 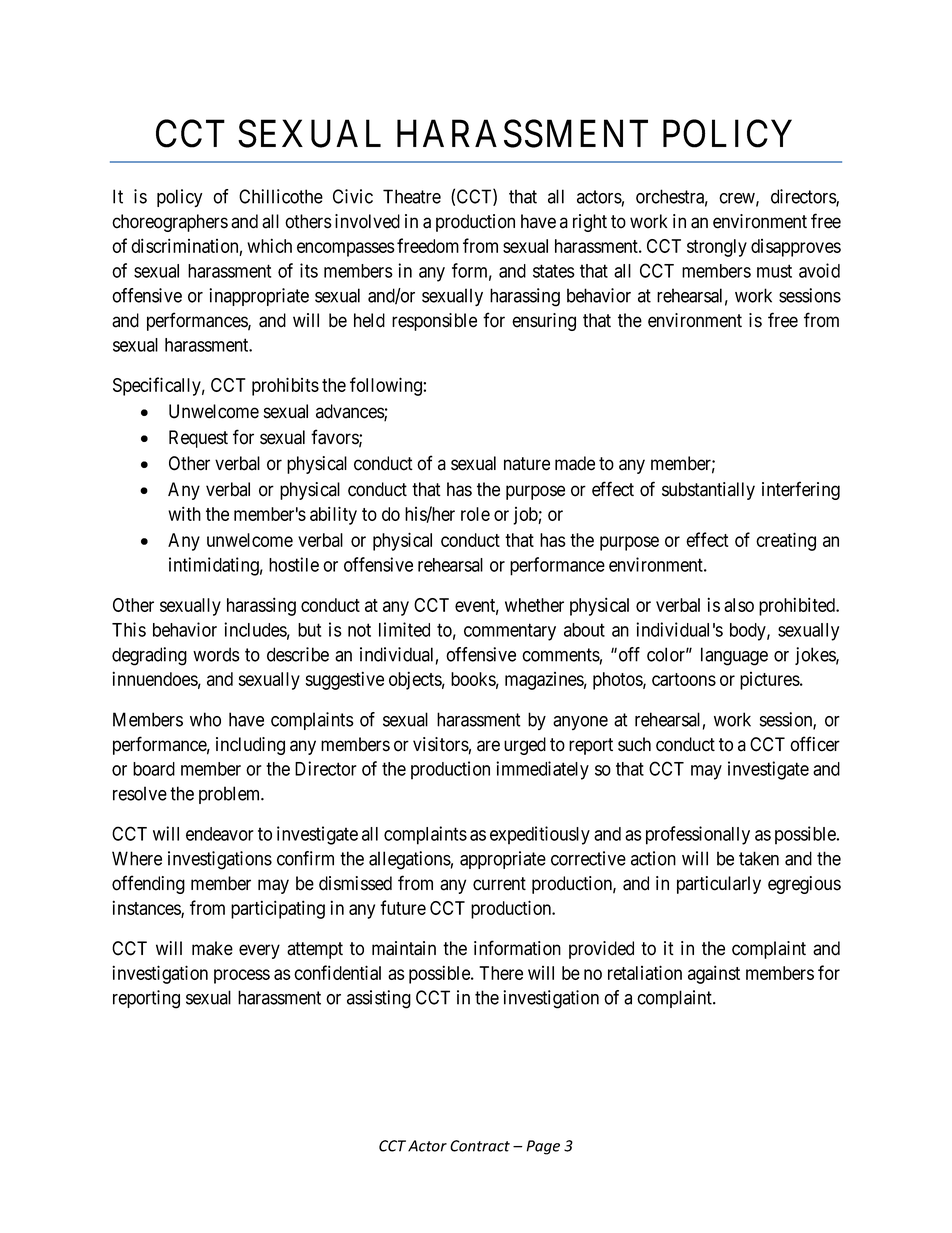 What do you see at coordinates (734, 656) in the image?
I see `language` at bounding box center [734, 656].
